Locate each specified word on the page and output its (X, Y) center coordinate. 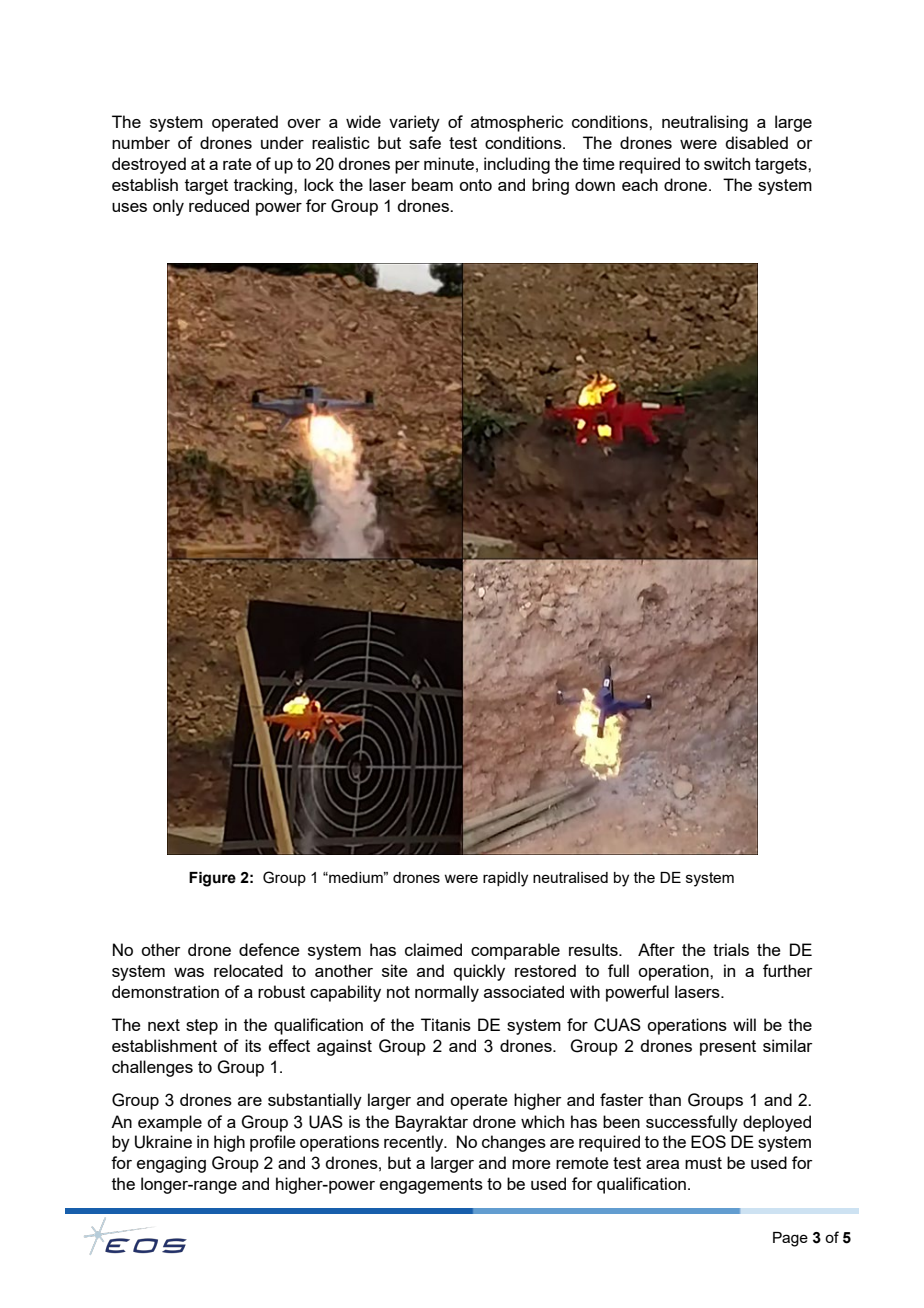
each (640, 184)
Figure (212, 879)
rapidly (505, 879)
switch (727, 163)
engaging (171, 1164)
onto (475, 185)
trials (731, 949)
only (168, 207)
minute (449, 163)
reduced (219, 205)
